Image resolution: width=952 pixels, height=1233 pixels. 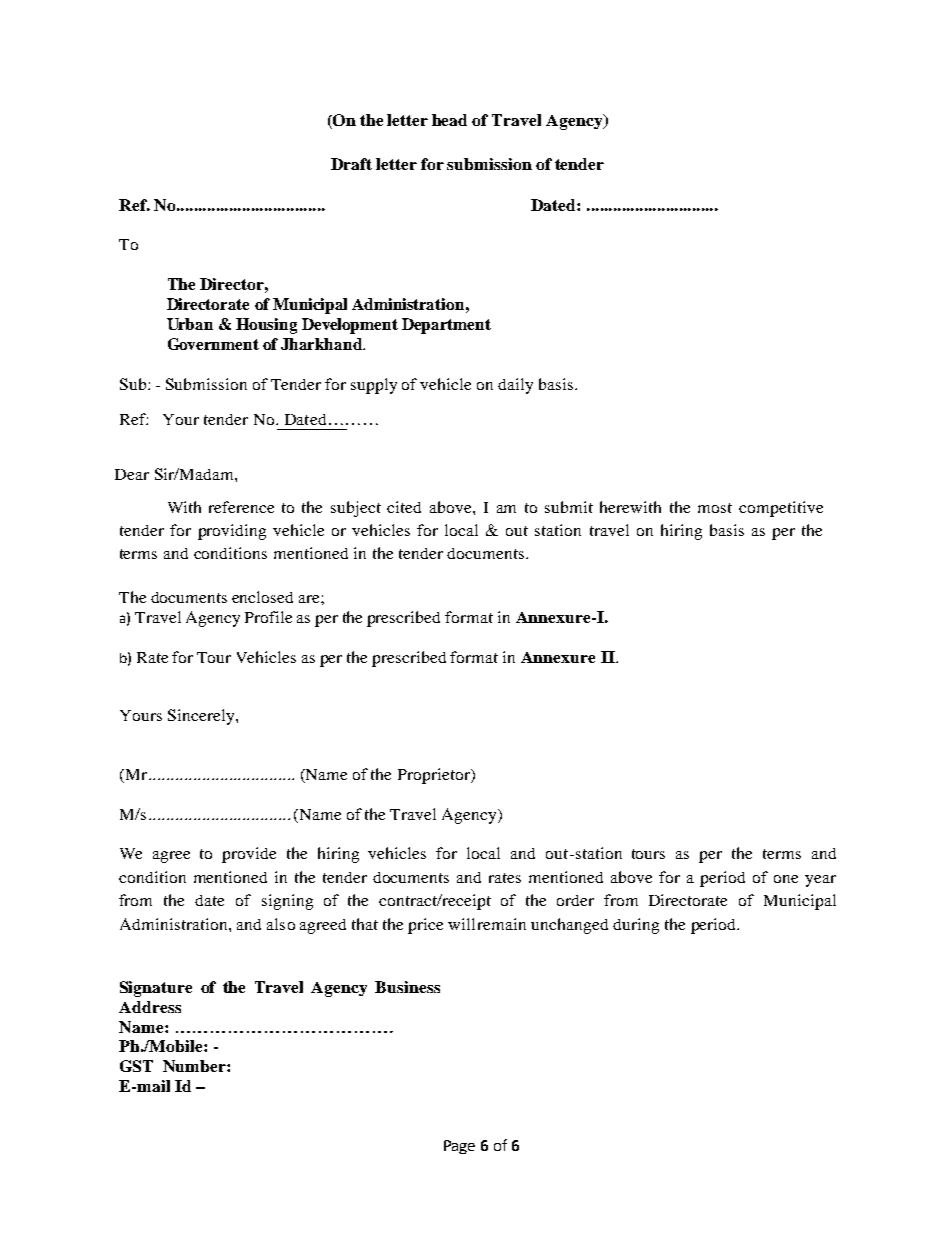 I want to click on most, so click(x=715, y=508).
